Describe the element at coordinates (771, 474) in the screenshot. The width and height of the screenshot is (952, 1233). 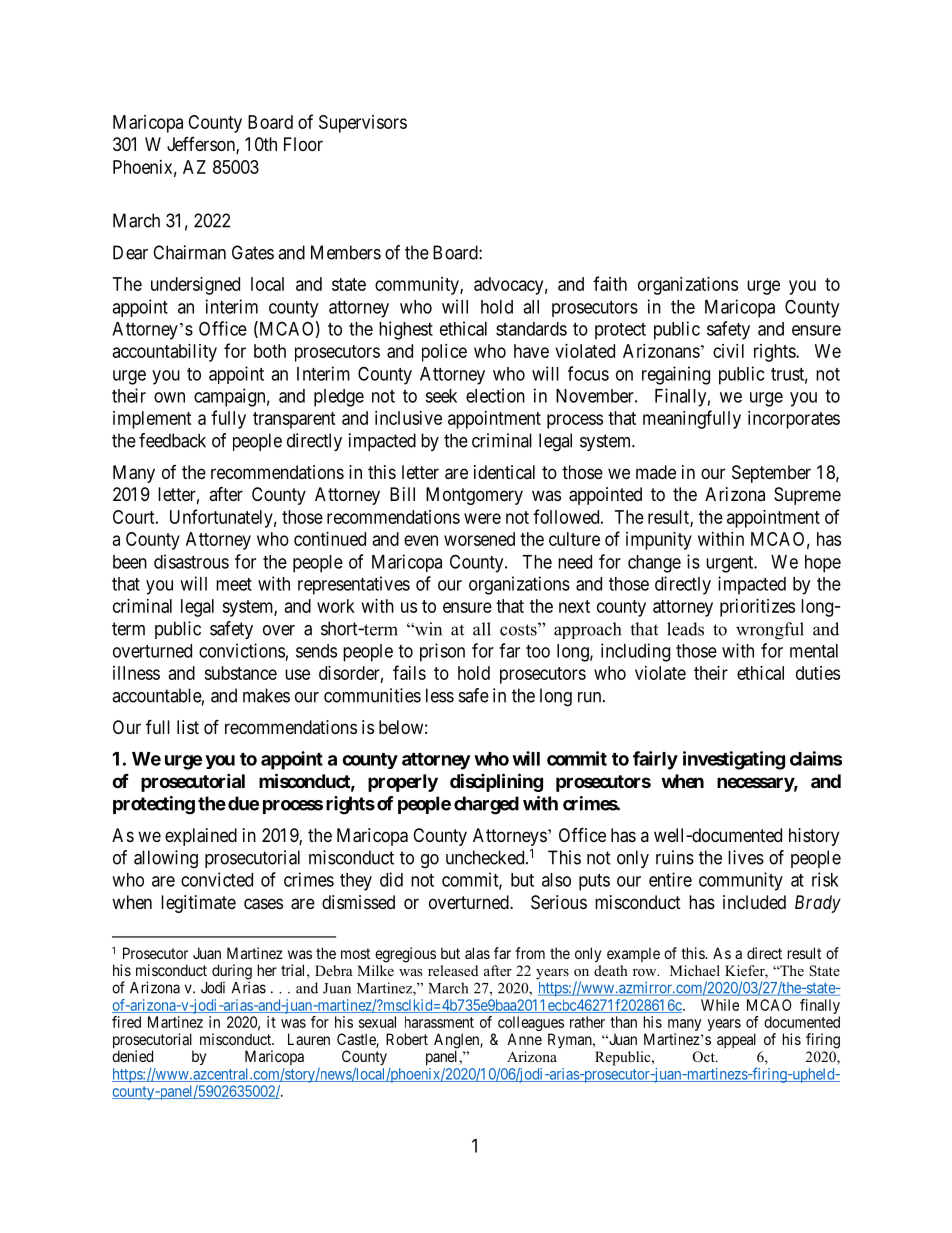
I see `September` at that location.
